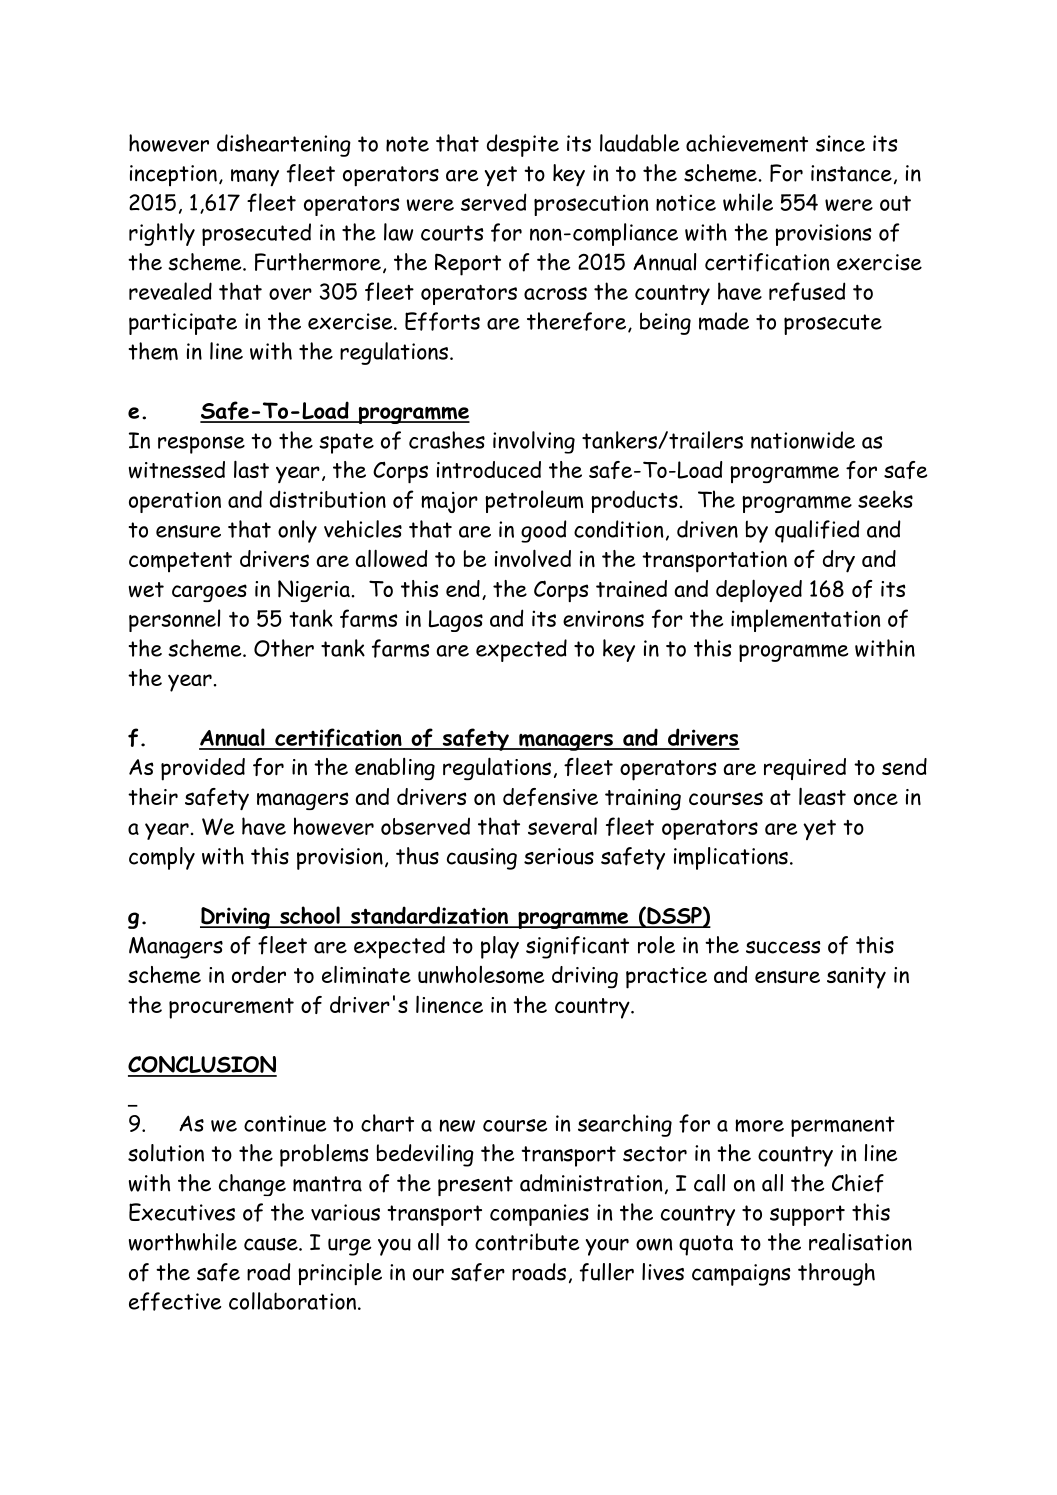  What do you see at coordinates (856, 978) in the screenshot?
I see `sanity` at bounding box center [856, 978].
